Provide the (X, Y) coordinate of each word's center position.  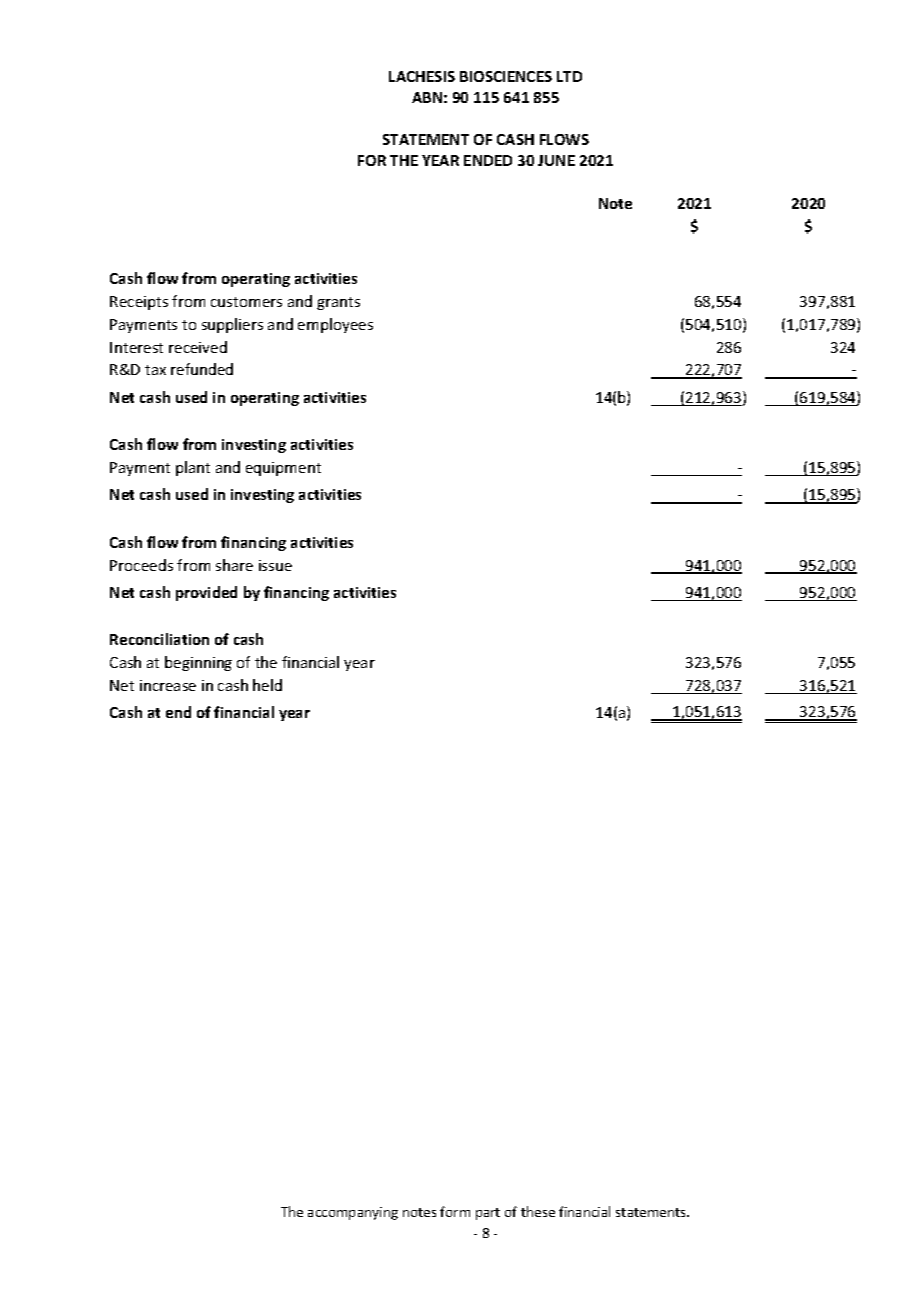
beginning (198, 663)
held (267, 685)
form (455, 1211)
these (538, 1211)
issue (275, 565)
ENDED (488, 160)
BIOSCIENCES (506, 76)
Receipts (139, 303)
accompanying (353, 1213)
